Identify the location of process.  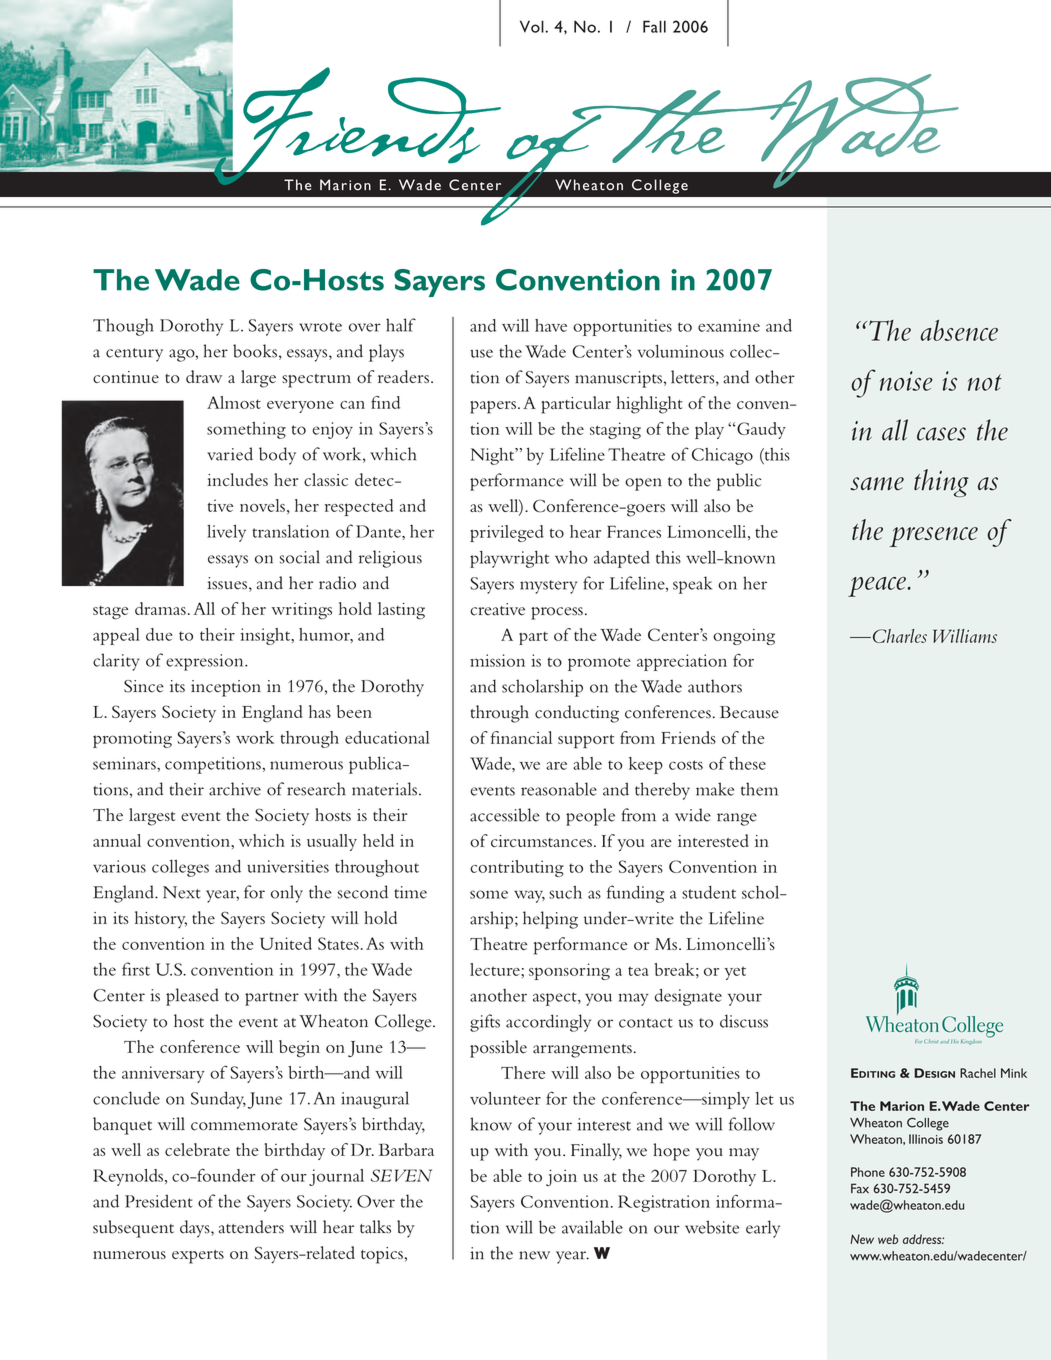
(557, 613).
